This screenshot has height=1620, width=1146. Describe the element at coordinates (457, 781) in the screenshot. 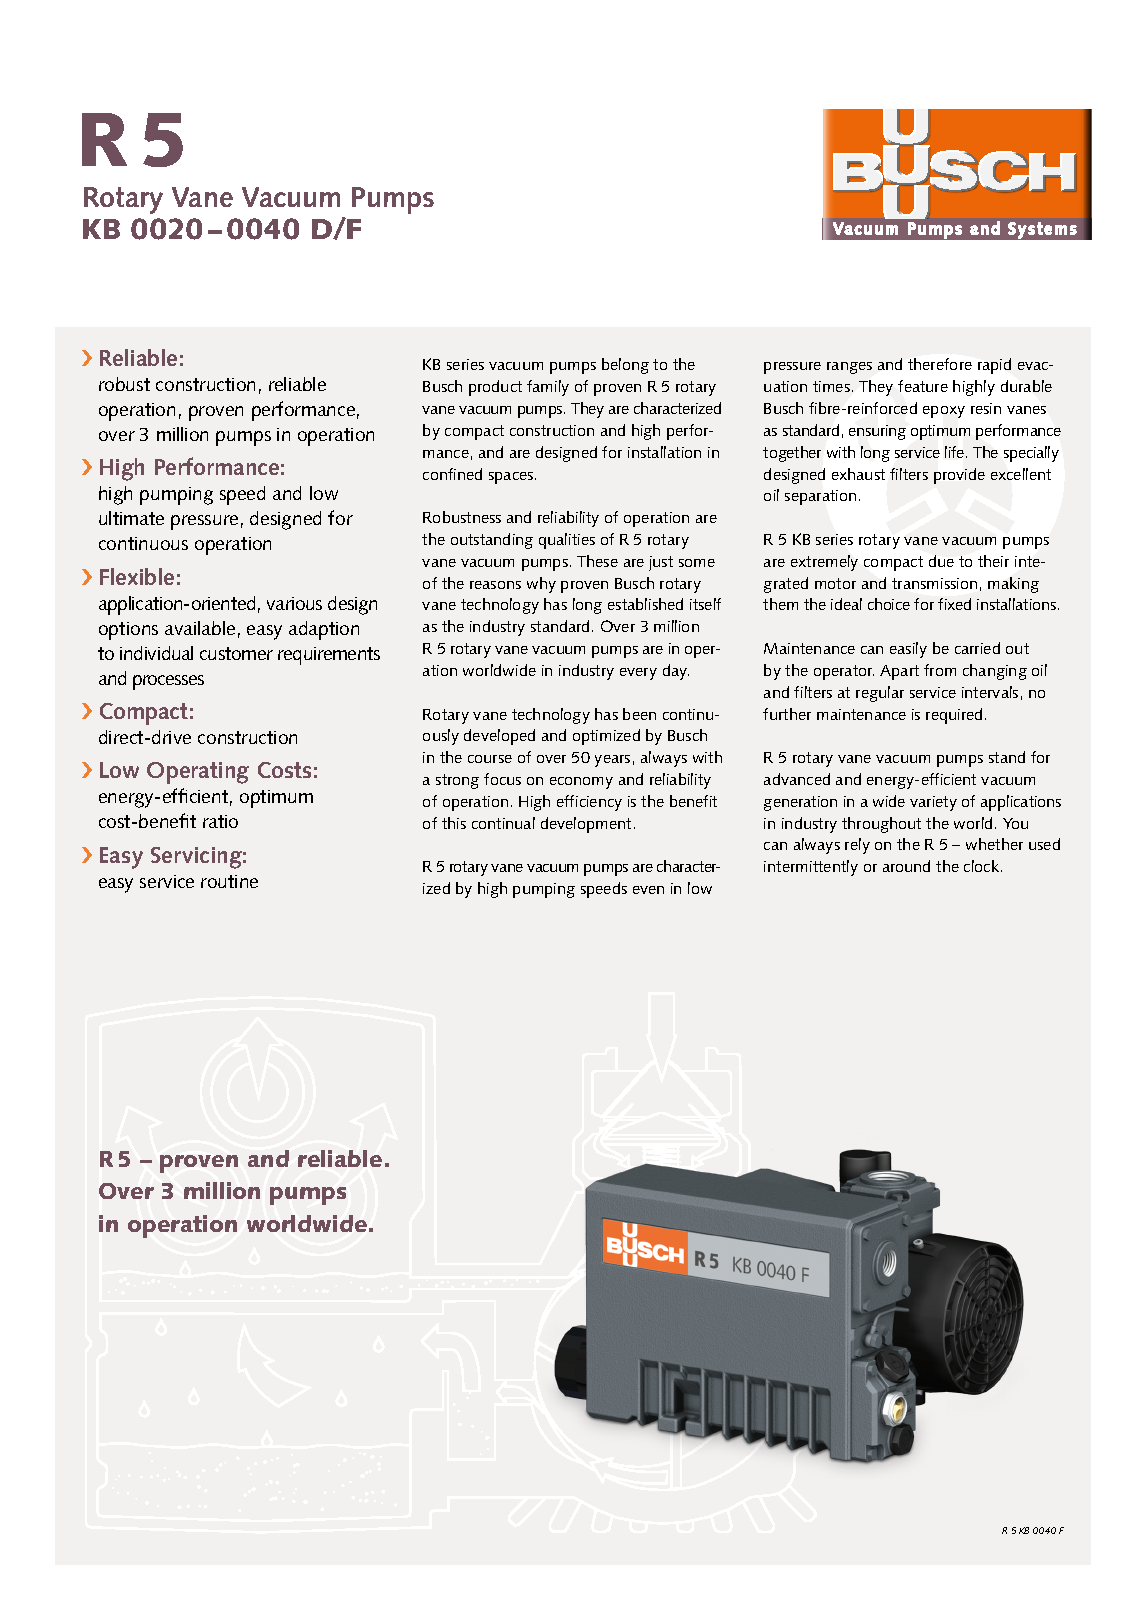

I see `strong` at that location.
